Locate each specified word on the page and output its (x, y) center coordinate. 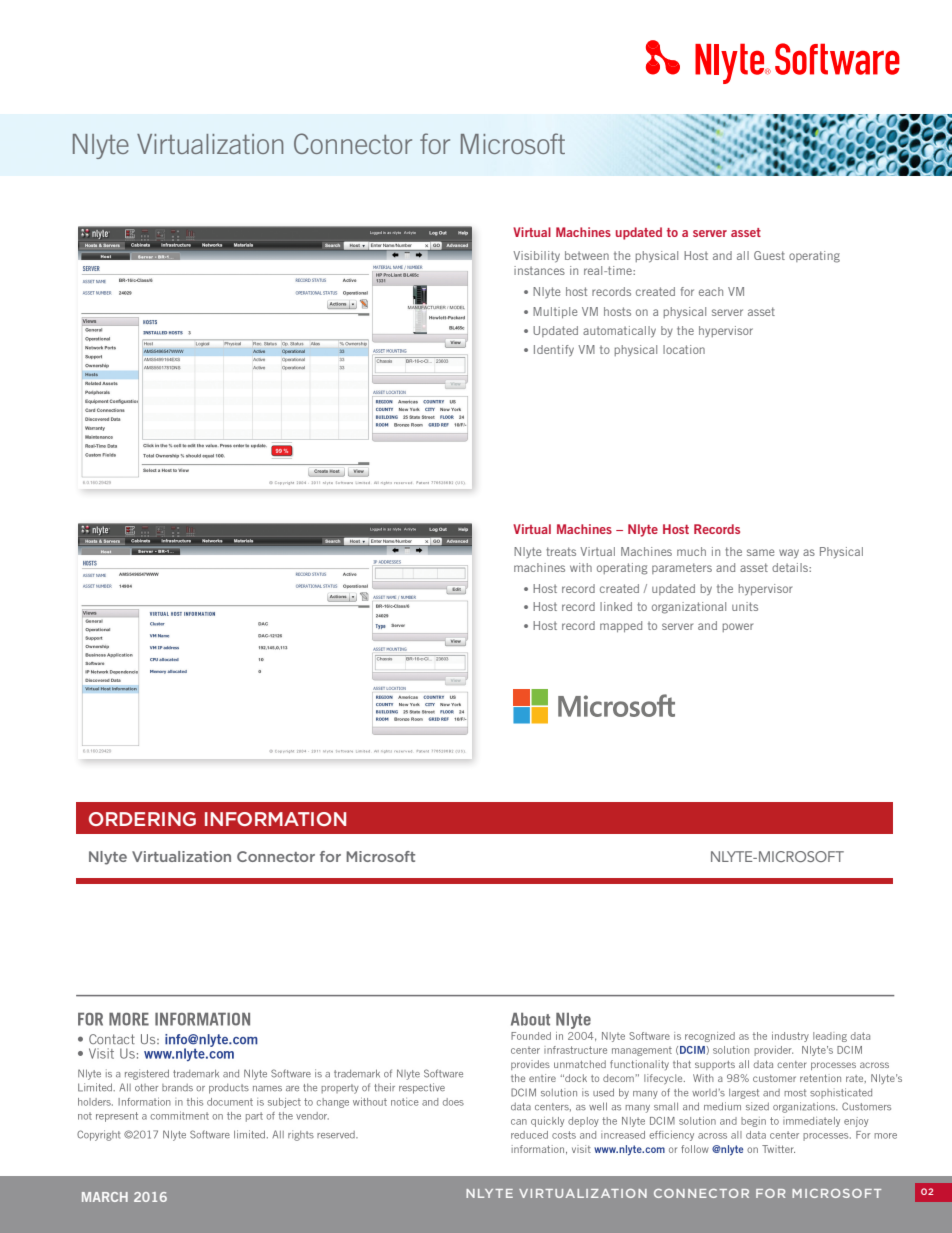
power (738, 627)
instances (539, 270)
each (711, 291)
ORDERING (142, 819)
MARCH (105, 1197)
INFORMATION (275, 819)
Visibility (536, 257)
